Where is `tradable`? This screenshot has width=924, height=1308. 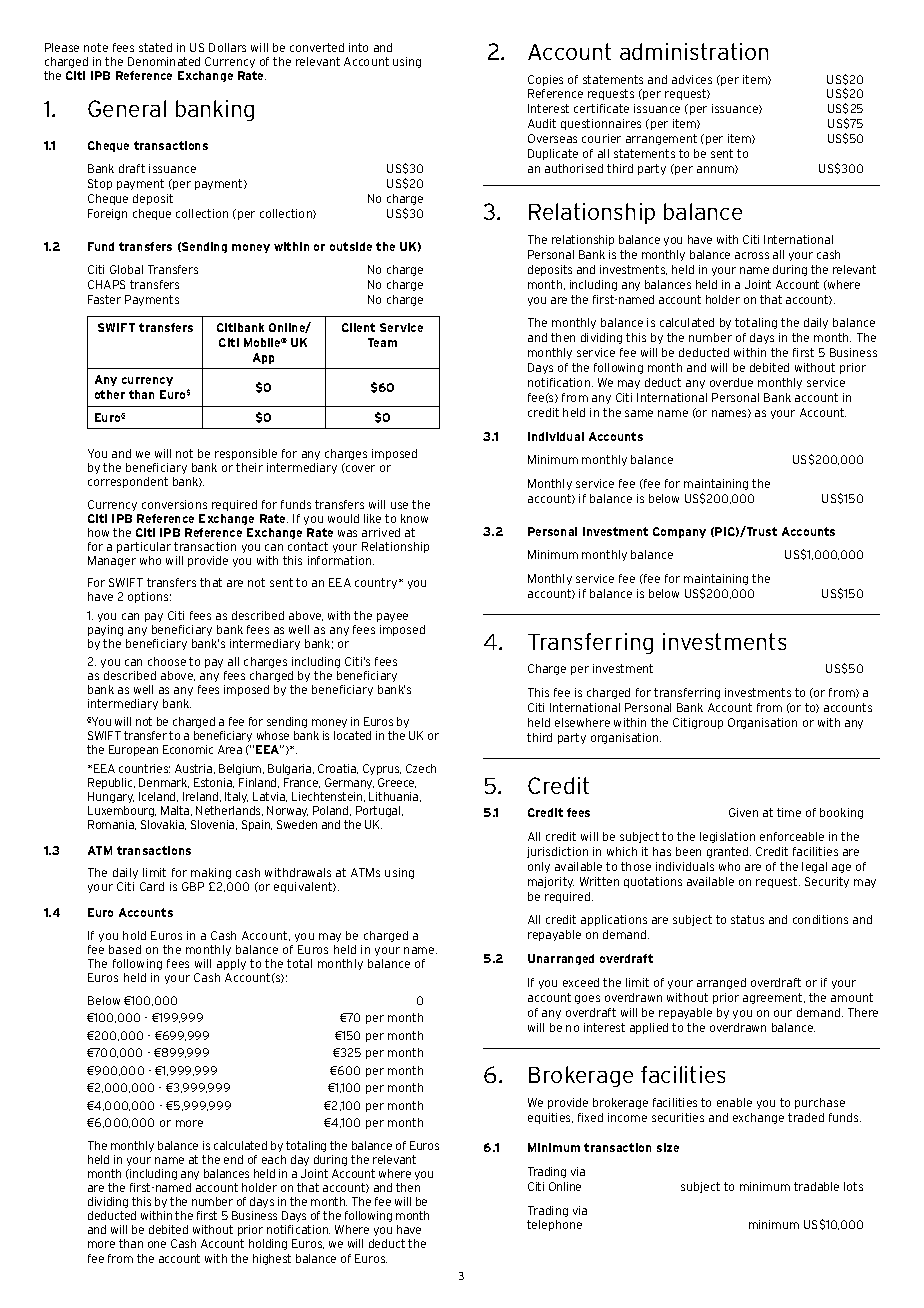 tradable is located at coordinates (816, 1186).
